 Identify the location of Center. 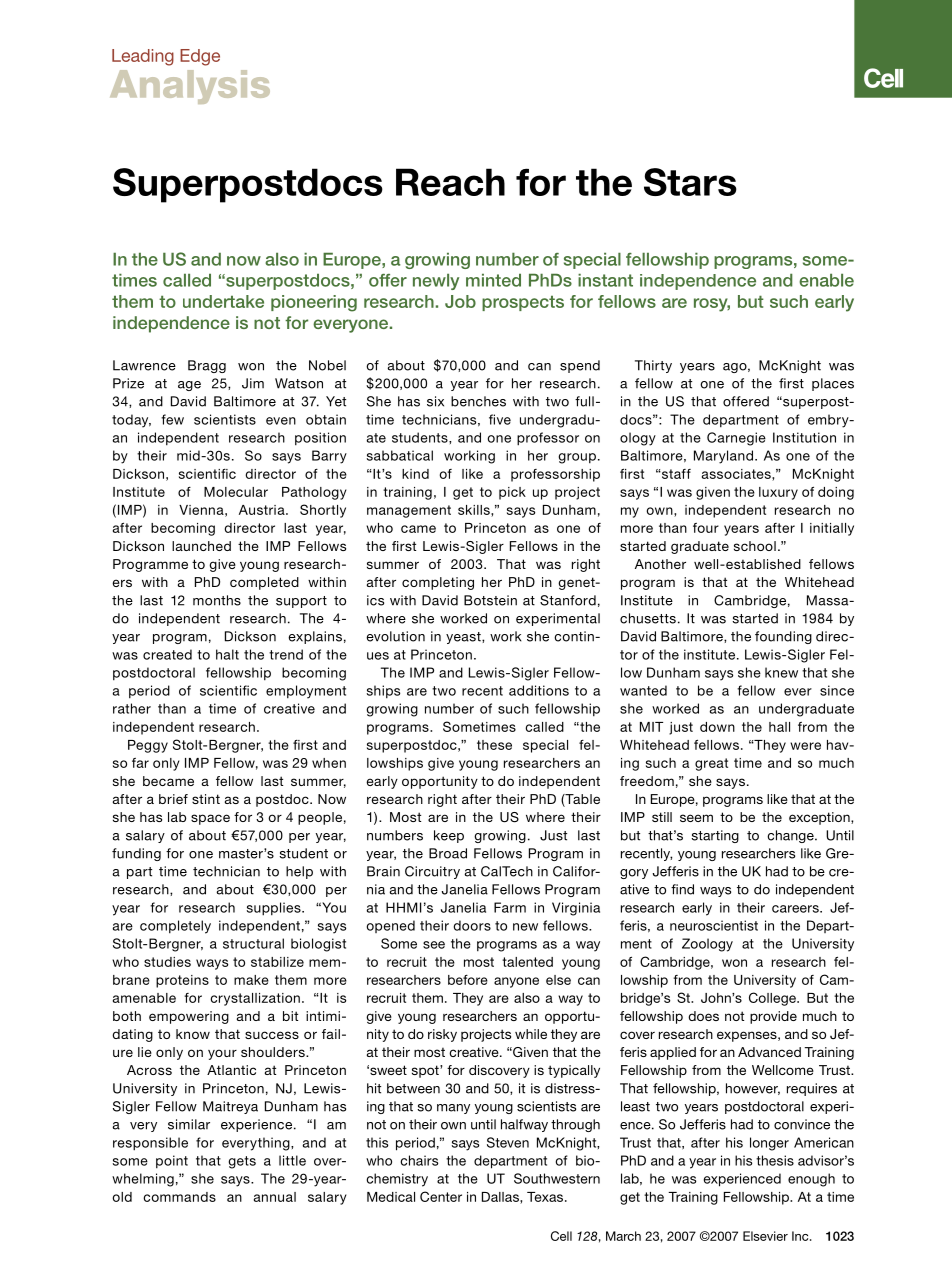
(441, 1196).
